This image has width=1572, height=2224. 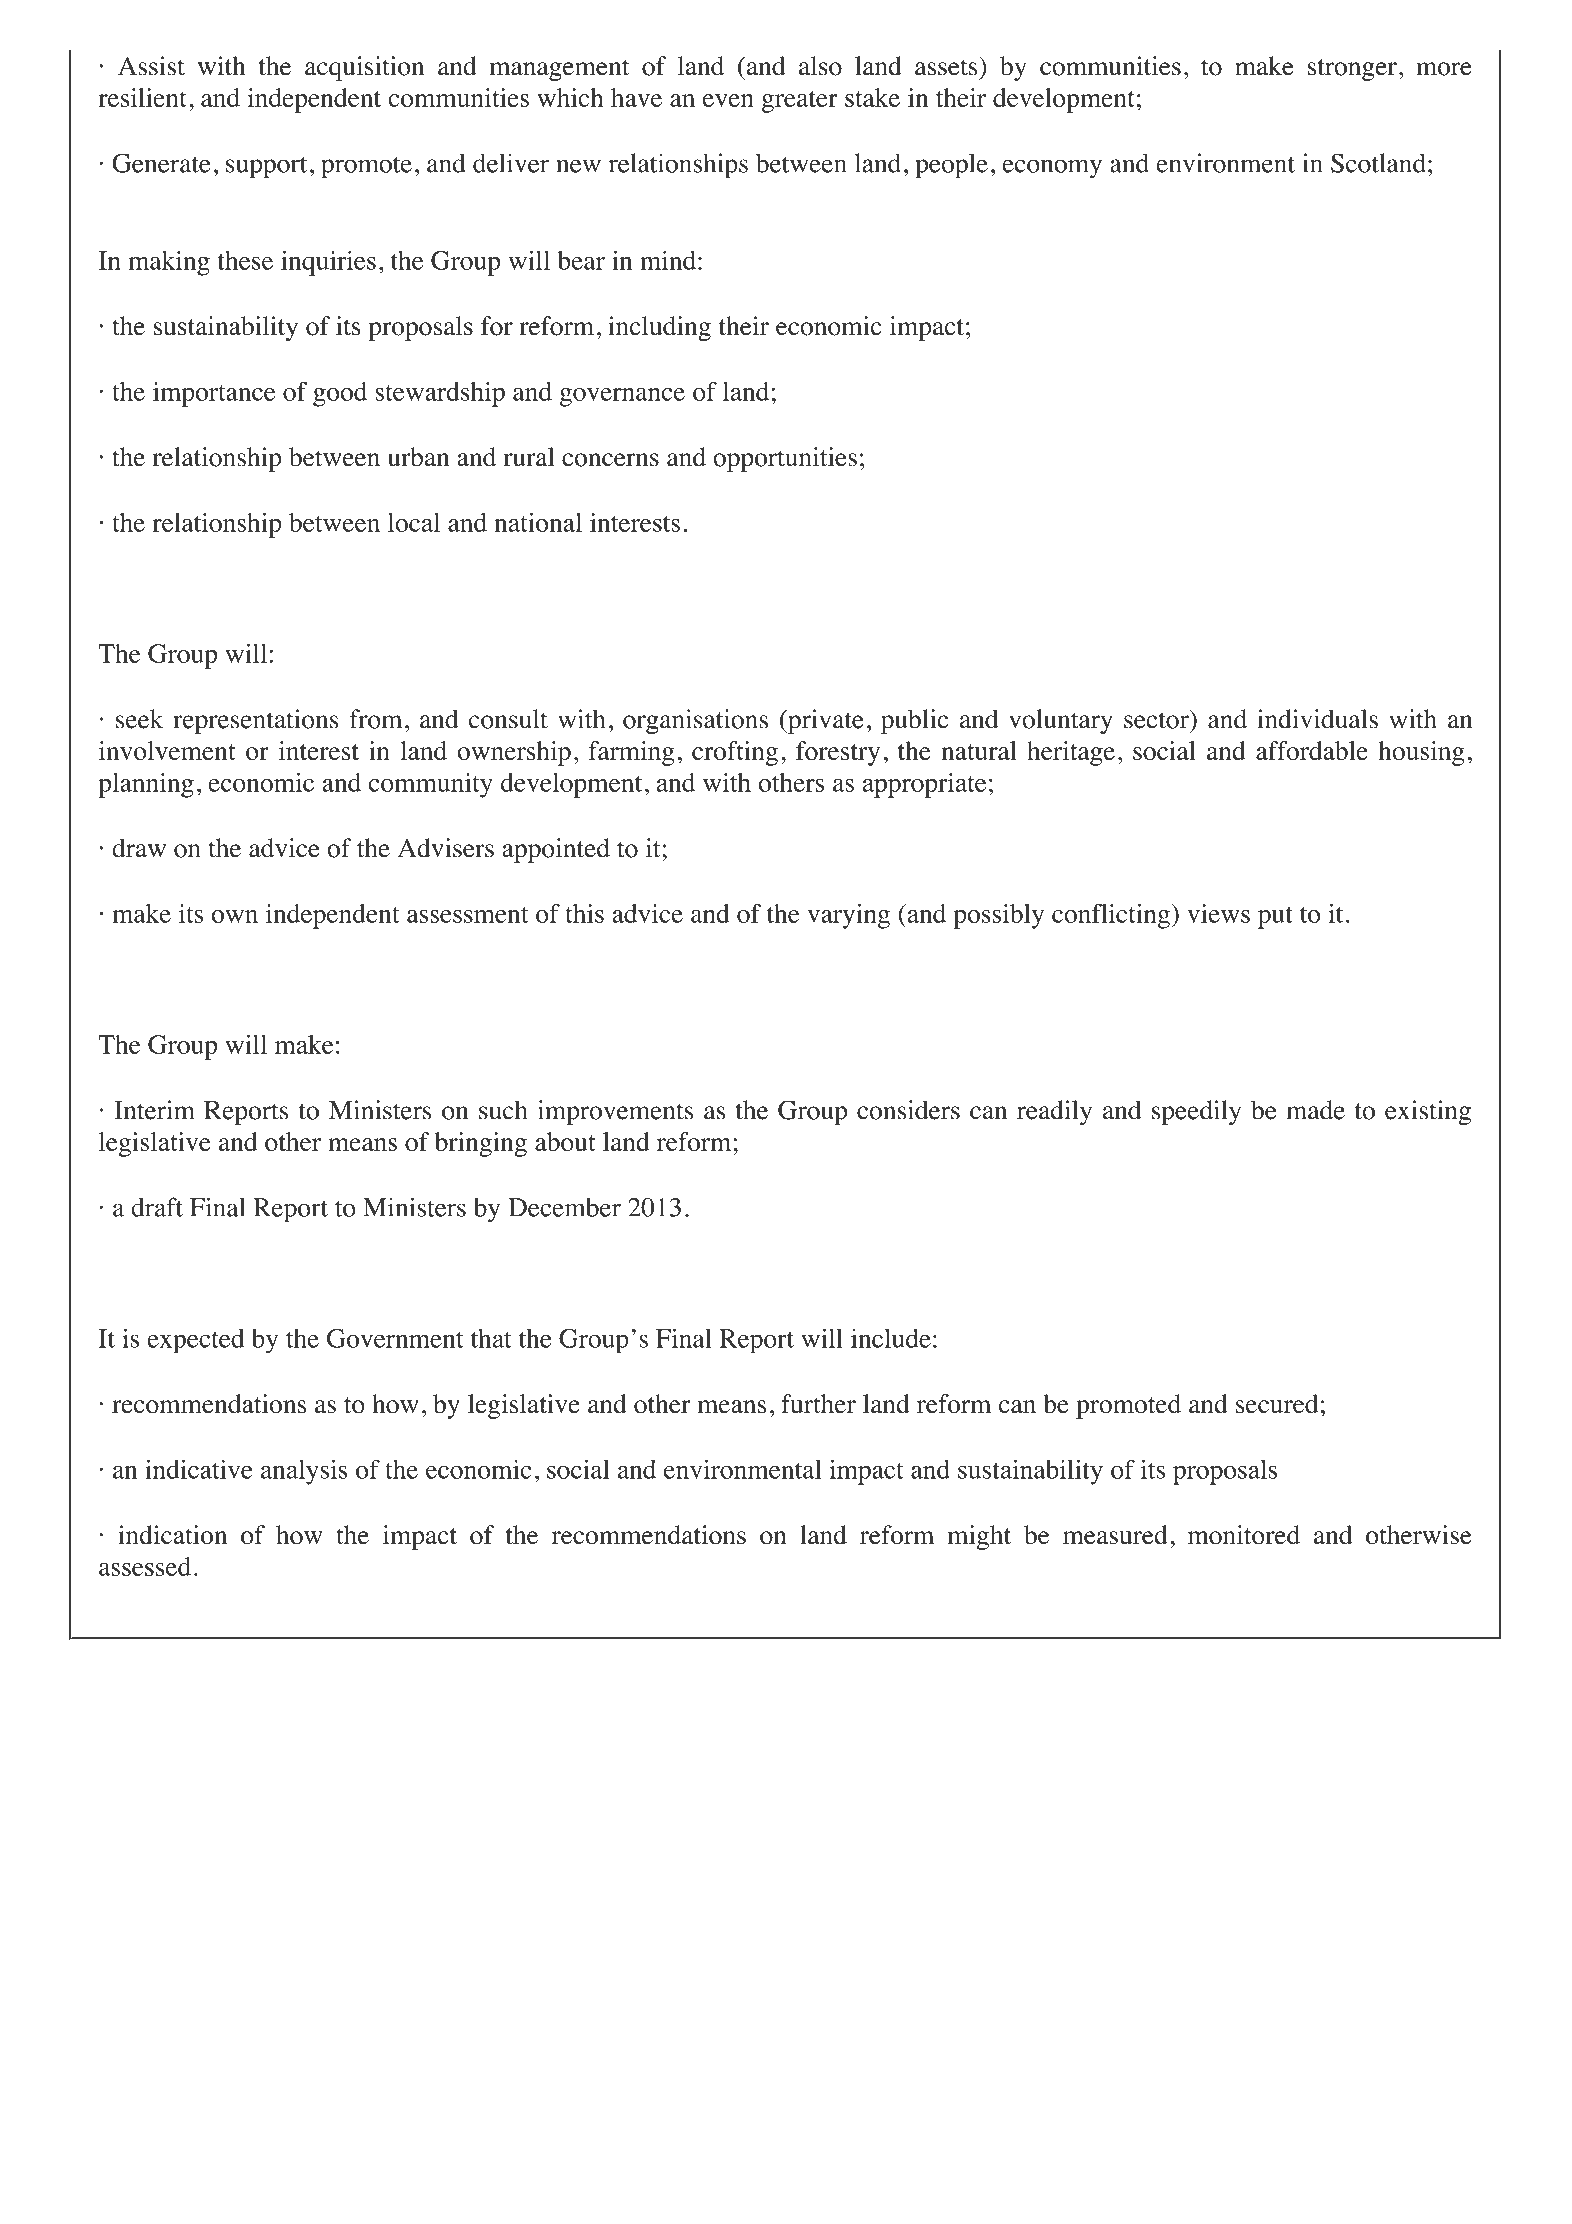 I want to click on greater, so click(x=800, y=102).
